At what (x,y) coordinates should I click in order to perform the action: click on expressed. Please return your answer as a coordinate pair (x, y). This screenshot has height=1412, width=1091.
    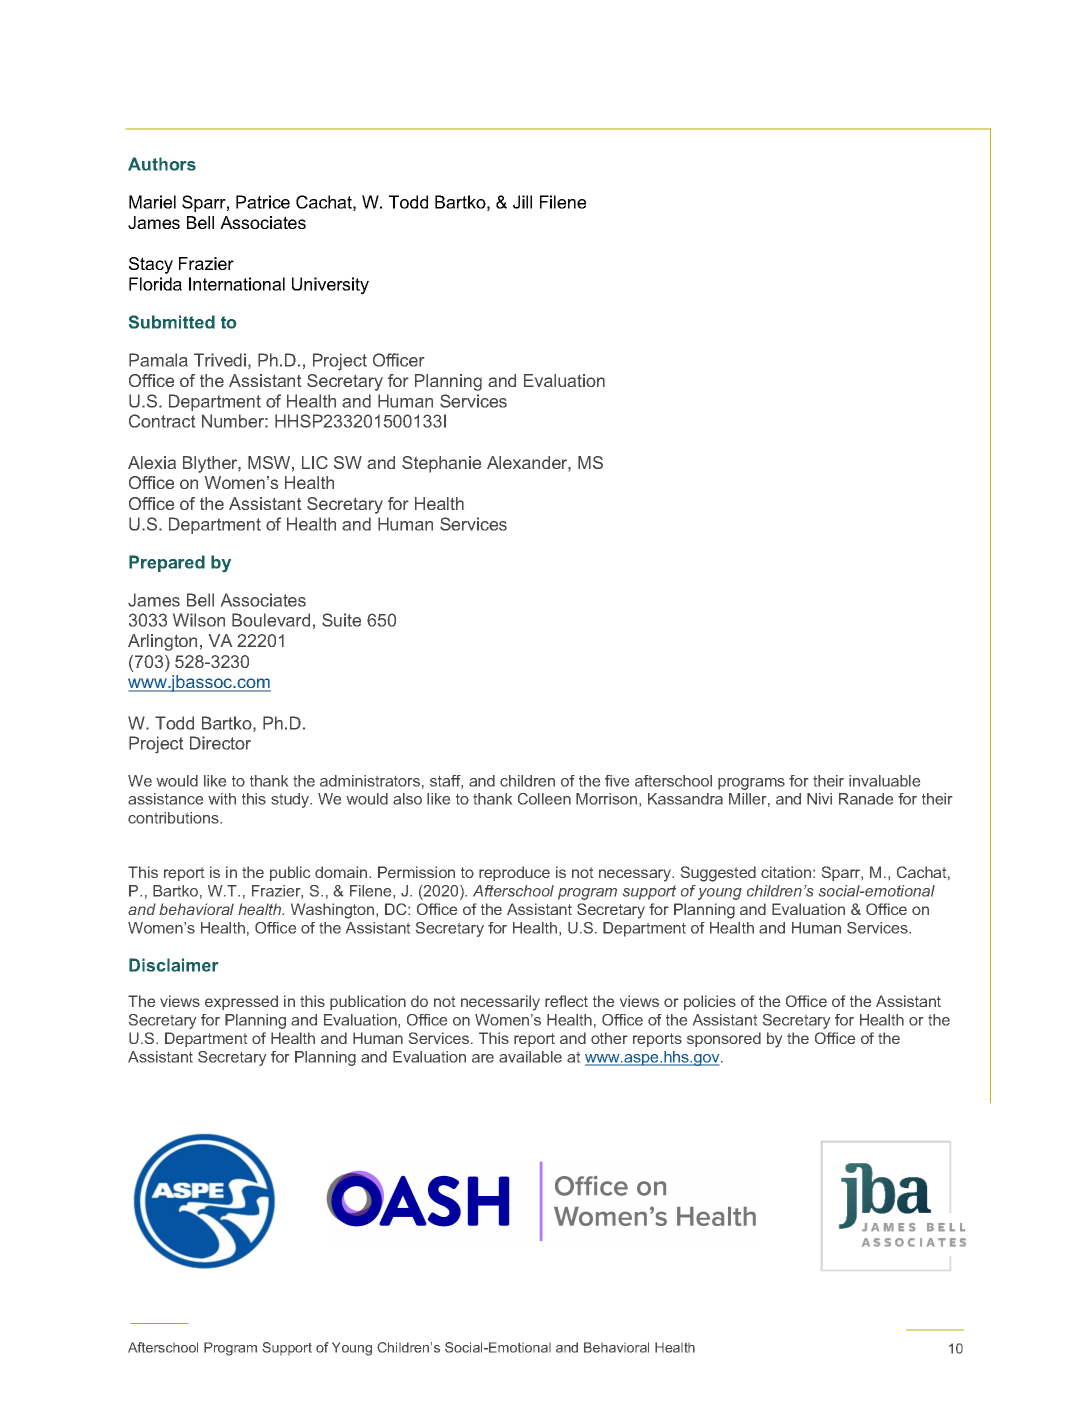
    Looking at the image, I should click on (241, 1002).
